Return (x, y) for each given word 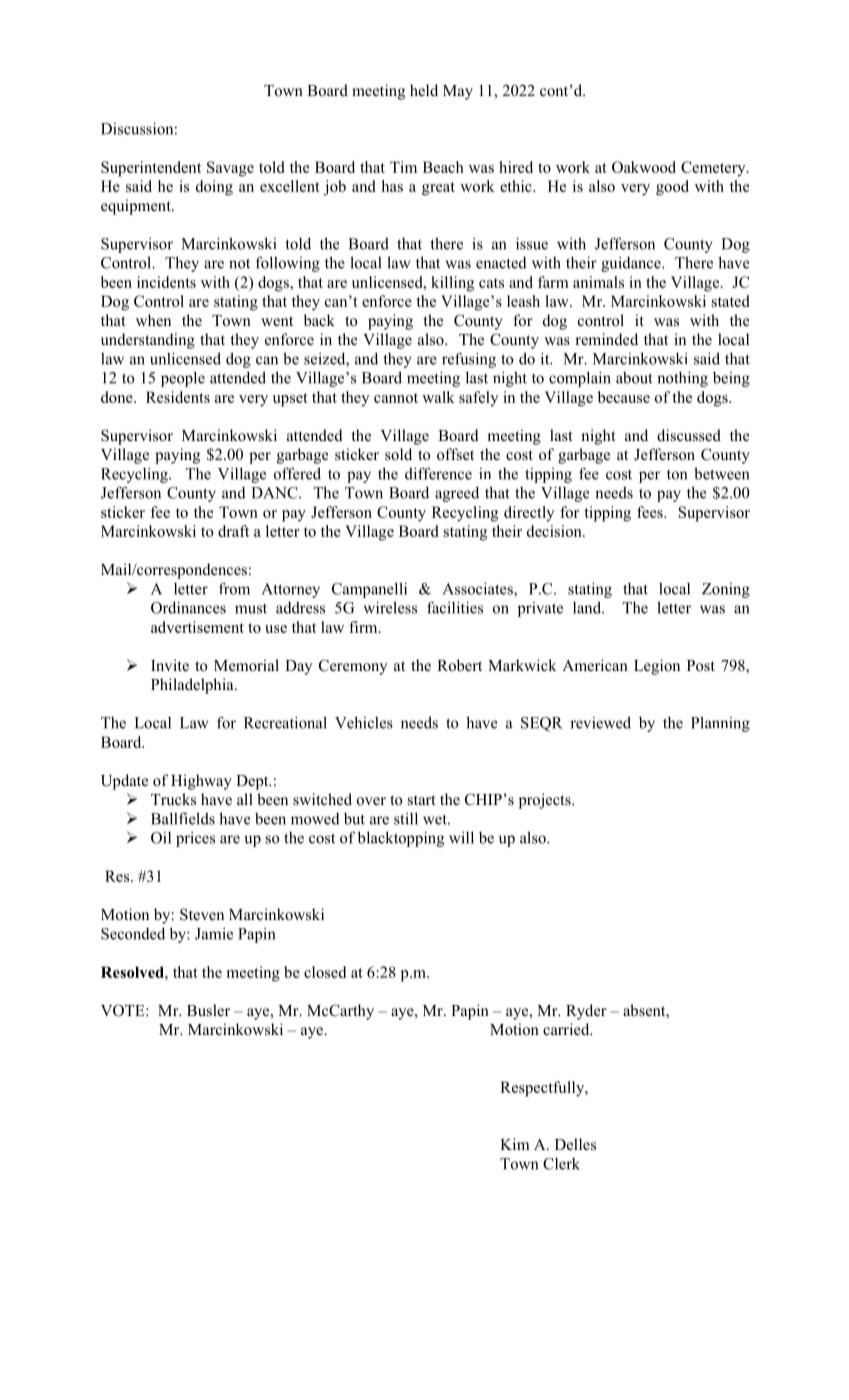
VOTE (124, 1010)
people (183, 379)
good (672, 188)
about (634, 378)
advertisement (197, 627)
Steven (202, 914)
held (424, 90)
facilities (455, 607)
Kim (515, 1144)
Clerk (561, 1164)
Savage (230, 169)
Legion (657, 667)
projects (546, 801)
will (461, 837)
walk (438, 397)
